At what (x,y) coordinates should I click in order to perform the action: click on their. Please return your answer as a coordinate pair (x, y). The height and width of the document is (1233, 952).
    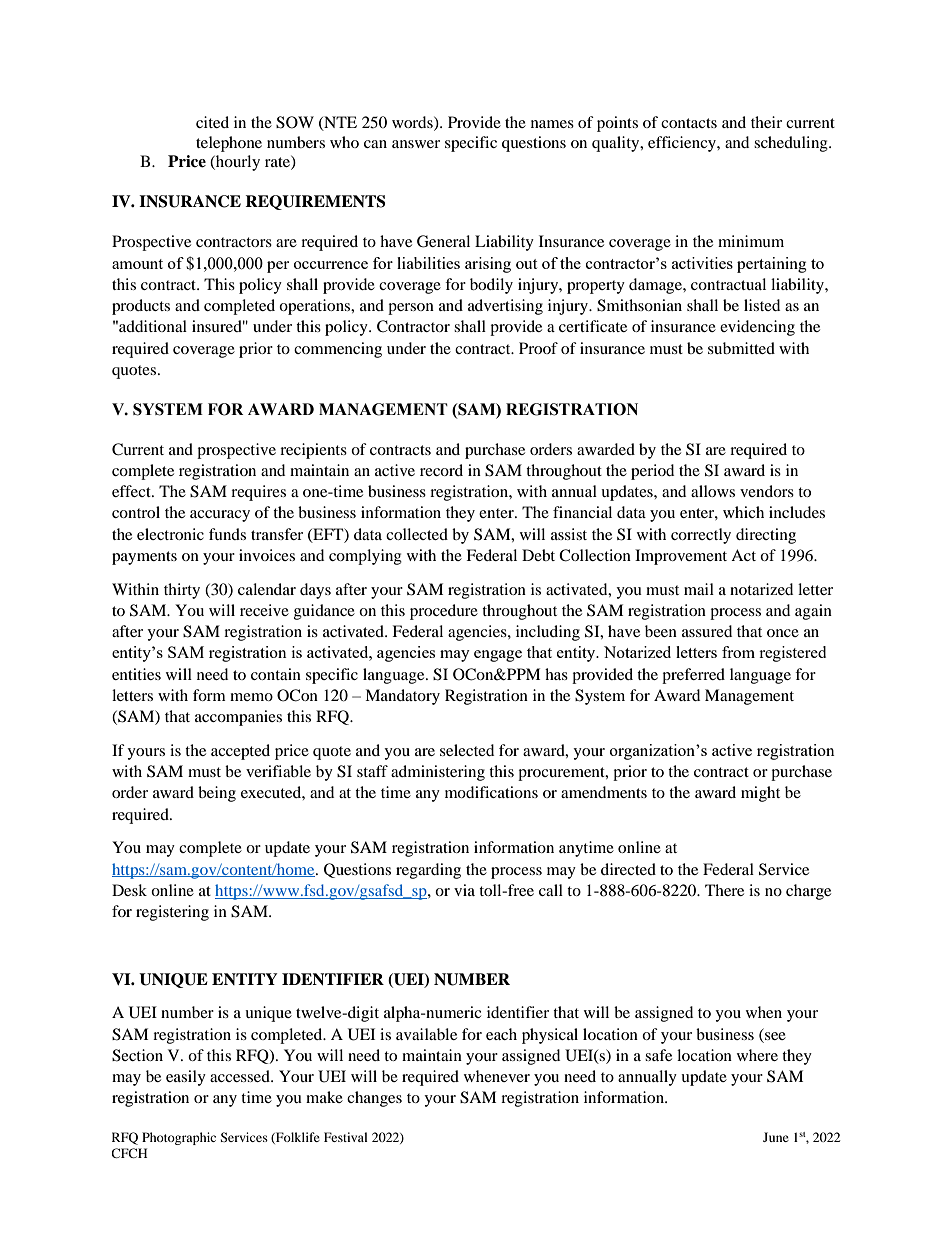
    Looking at the image, I should click on (766, 122).
